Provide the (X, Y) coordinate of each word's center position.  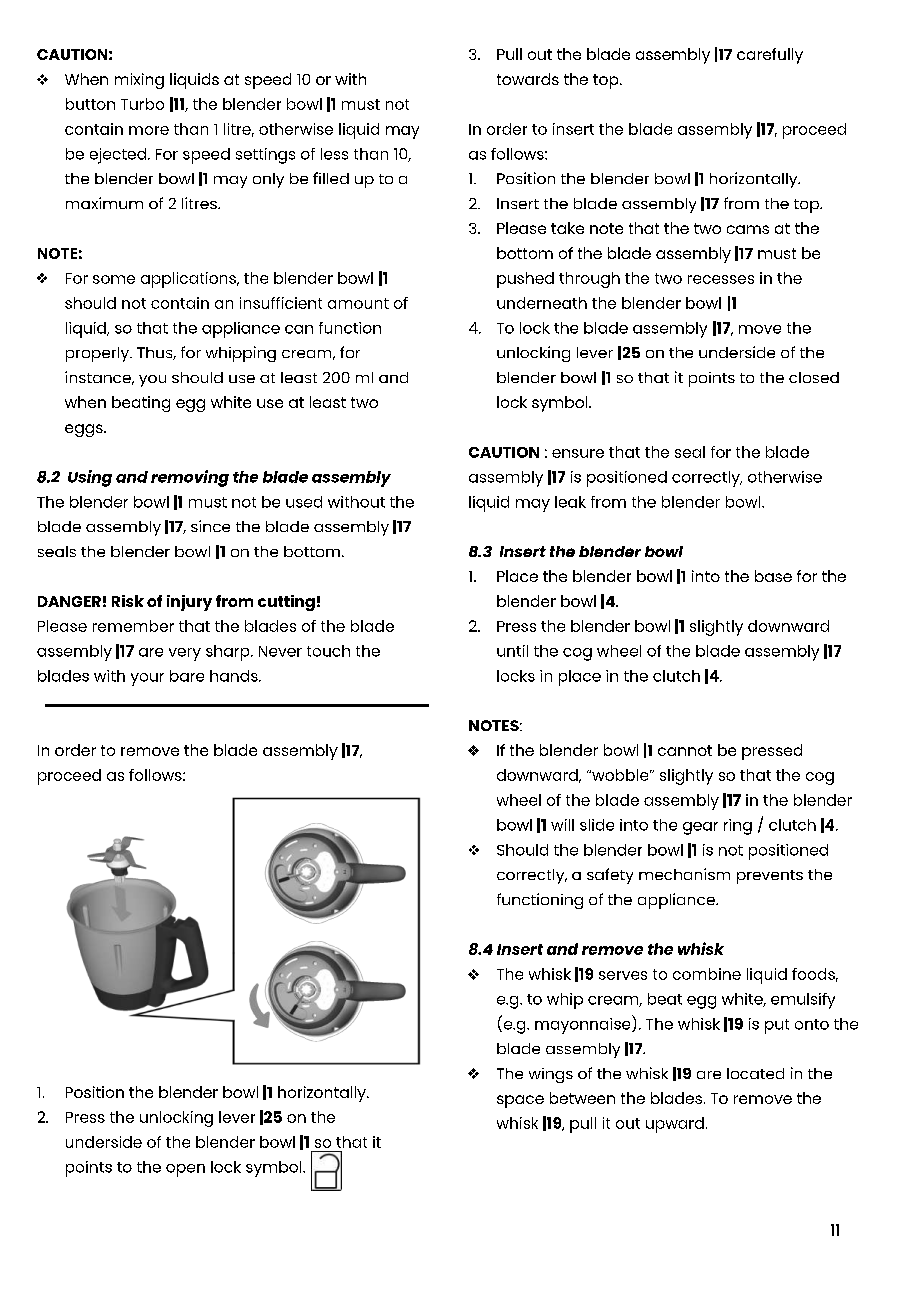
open (185, 1170)
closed (814, 377)
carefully (770, 56)
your (147, 679)
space (520, 1101)
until (512, 651)
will (562, 825)
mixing (139, 81)
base (773, 576)
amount (358, 303)
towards (528, 79)
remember (133, 626)
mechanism (684, 874)
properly (99, 354)
